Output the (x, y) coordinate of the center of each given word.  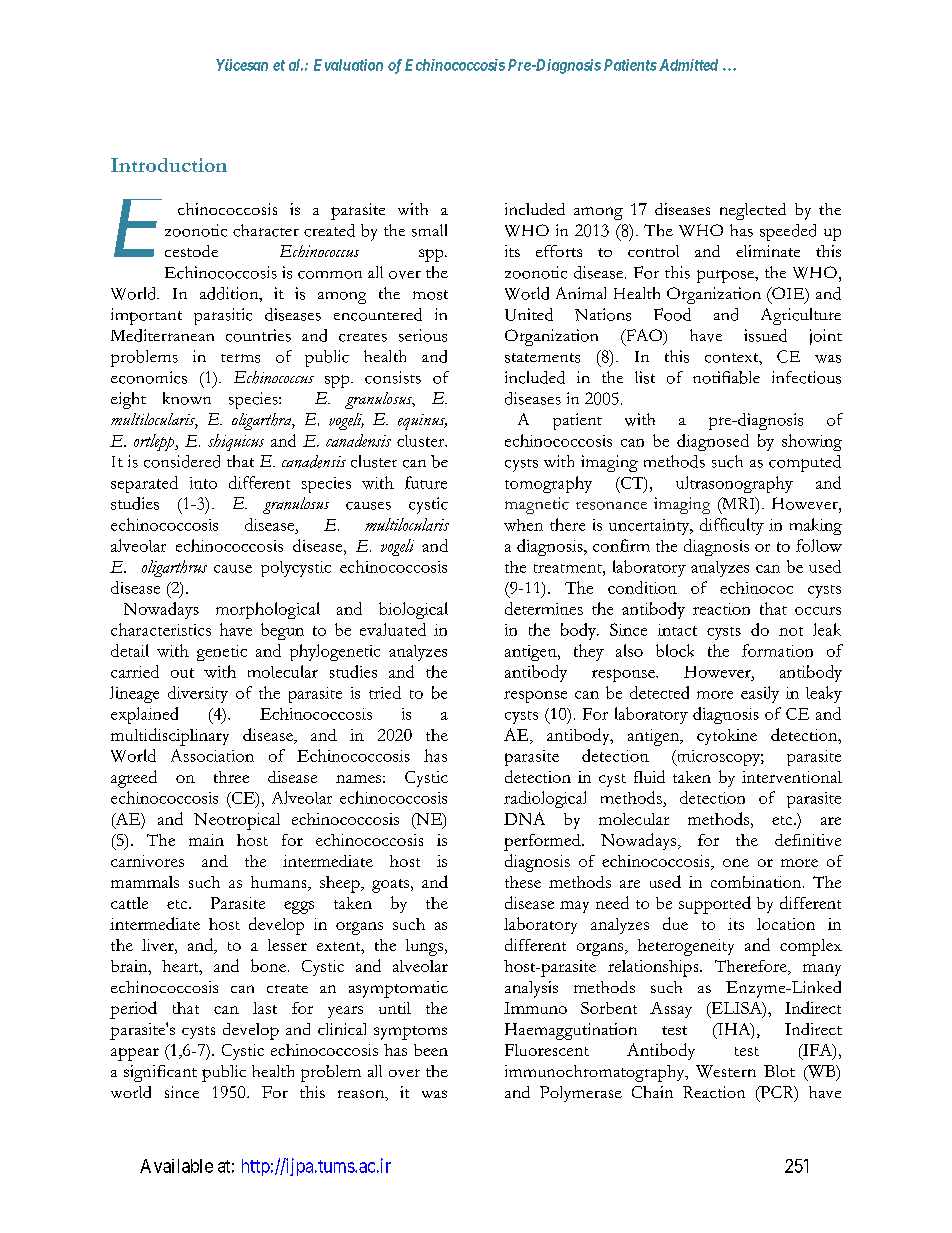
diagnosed (713, 442)
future (426, 482)
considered (182, 461)
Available (176, 1166)
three (231, 777)
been (431, 1050)
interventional (792, 777)
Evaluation (348, 65)
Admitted (687, 65)
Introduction (169, 165)
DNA (524, 818)
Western (726, 1071)
